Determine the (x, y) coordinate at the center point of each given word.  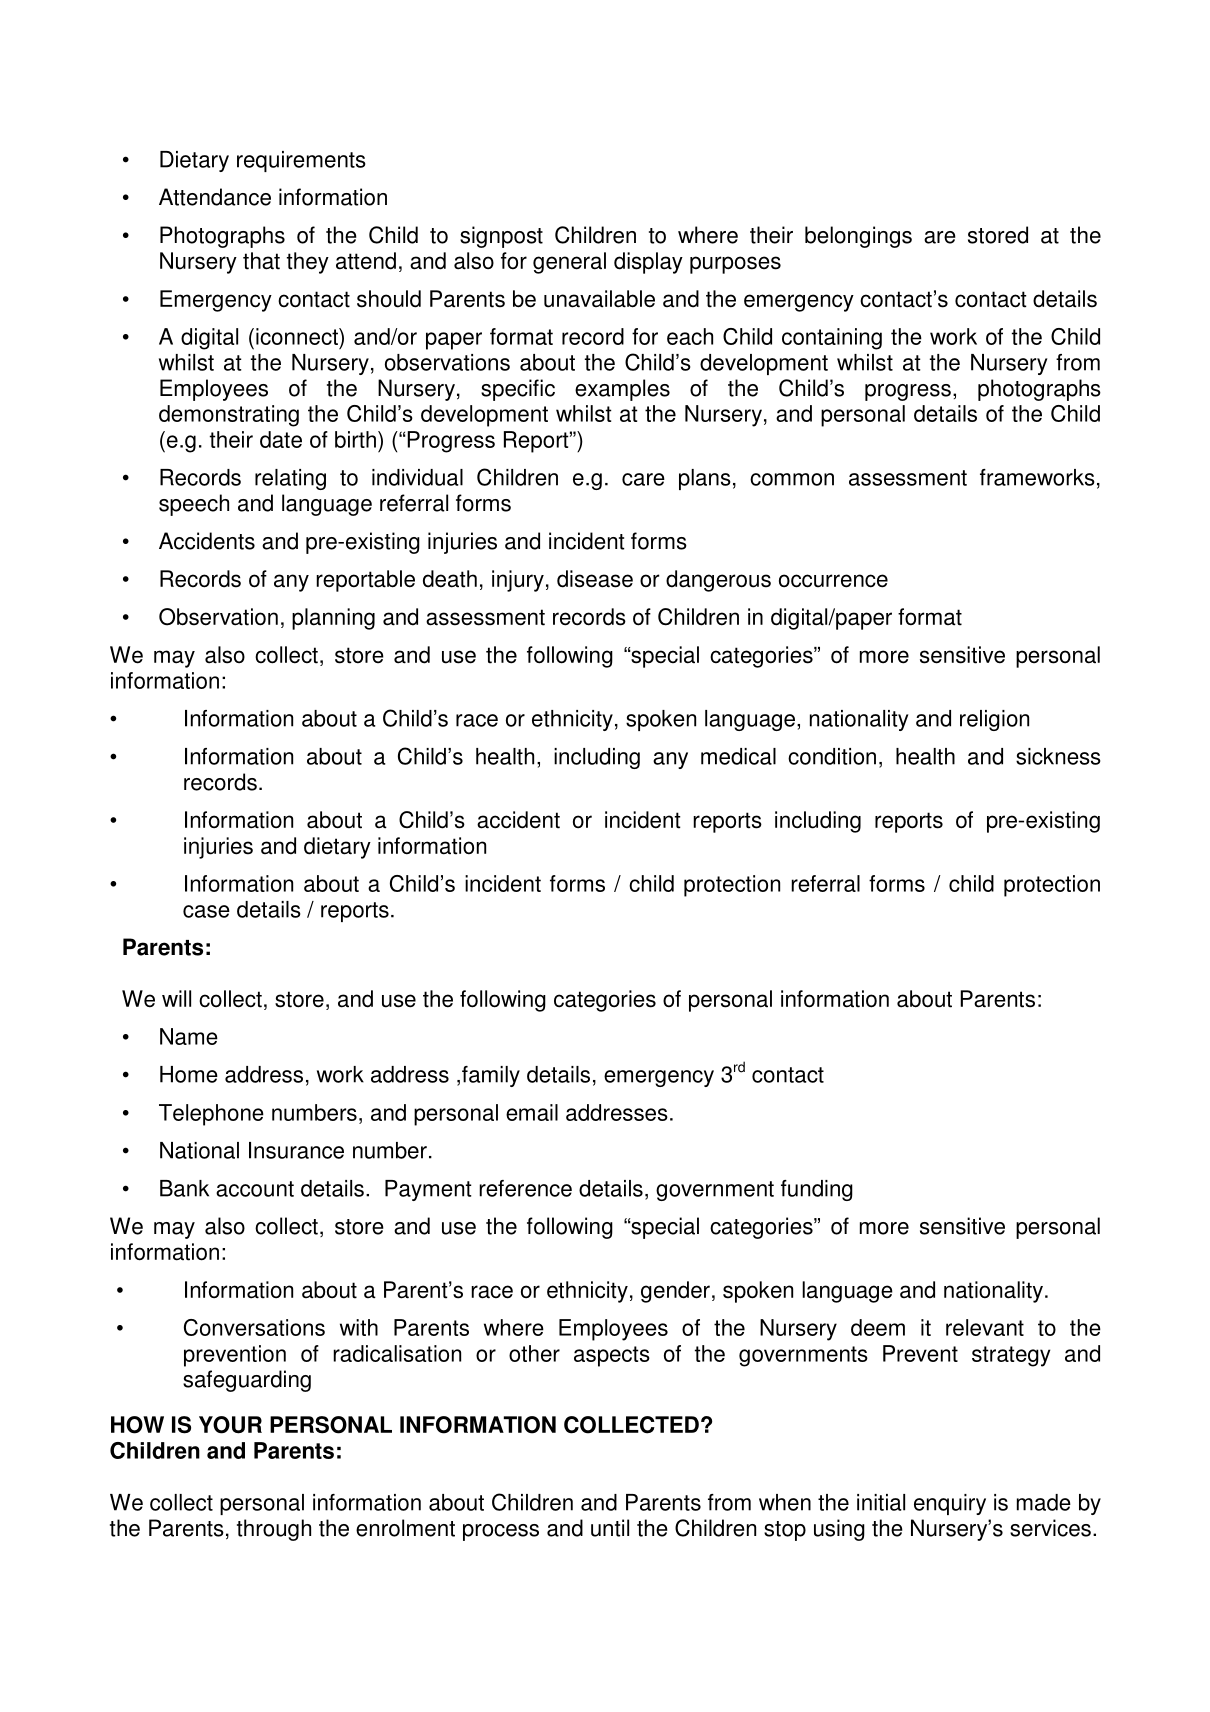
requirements (301, 161)
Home (189, 1074)
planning (333, 619)
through (274, 1530)
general (569, 263)
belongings (858, 237)
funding (817, 1190)
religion (994, 720)
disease (595, 579)
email (532, 1112)
